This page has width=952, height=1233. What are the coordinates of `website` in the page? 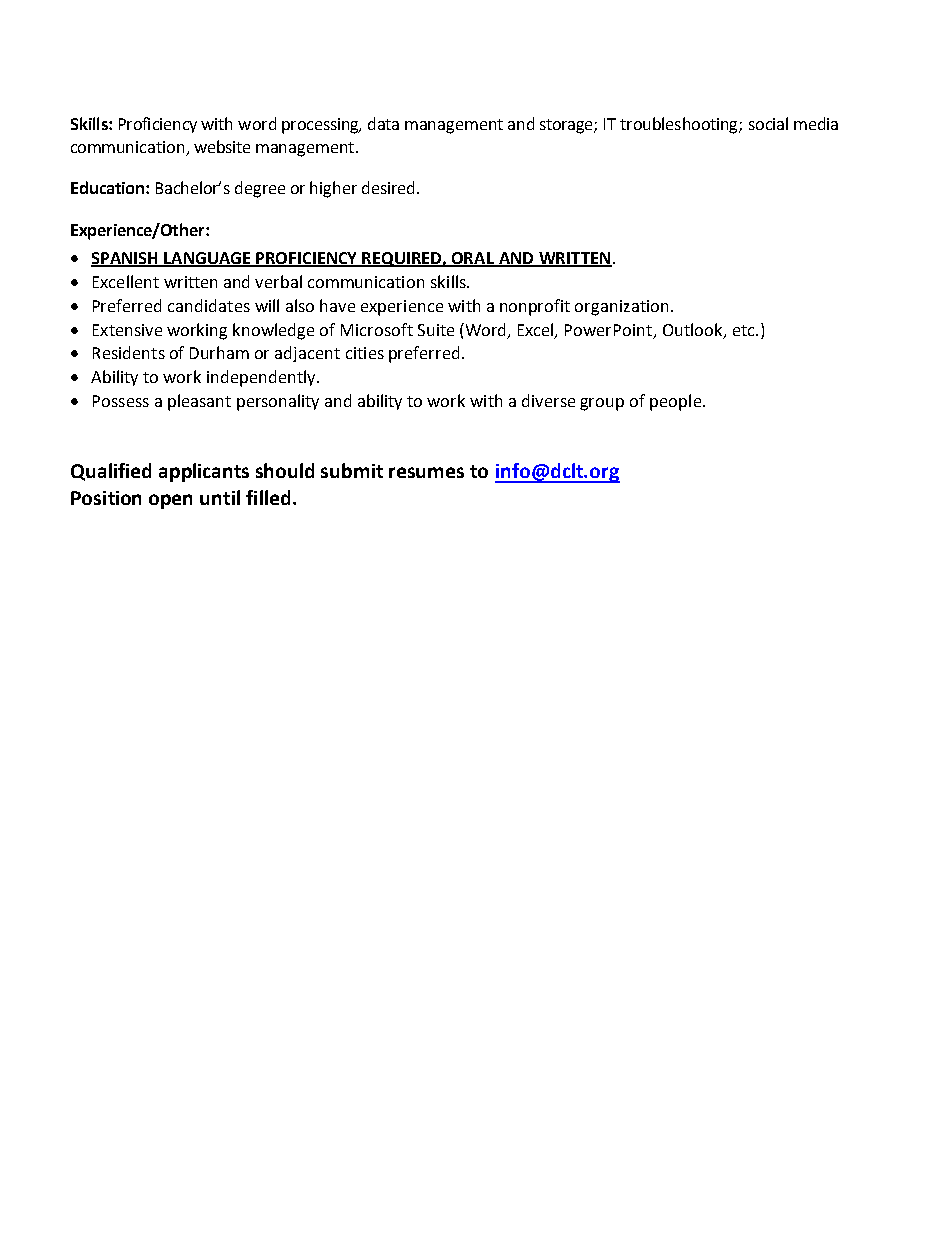 It's located at (222, 146).
